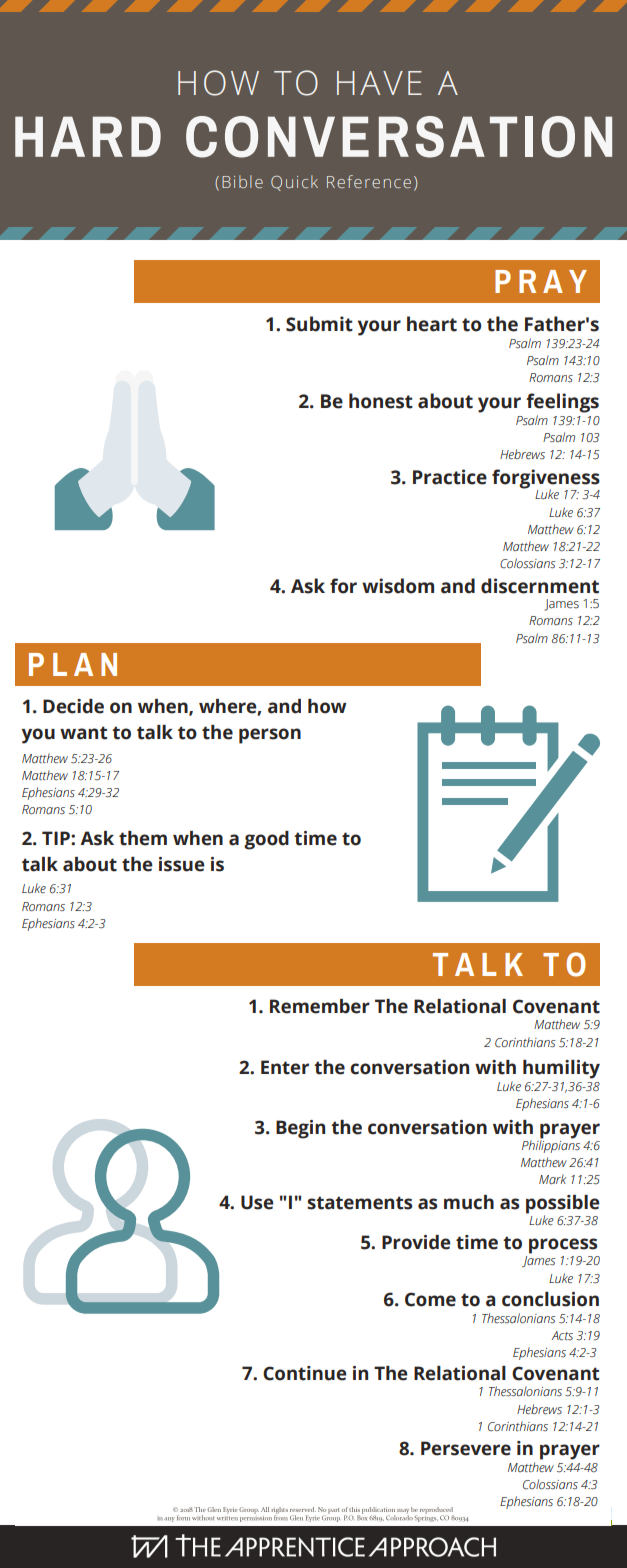  I want to click on HARD, so click(88, 136).
